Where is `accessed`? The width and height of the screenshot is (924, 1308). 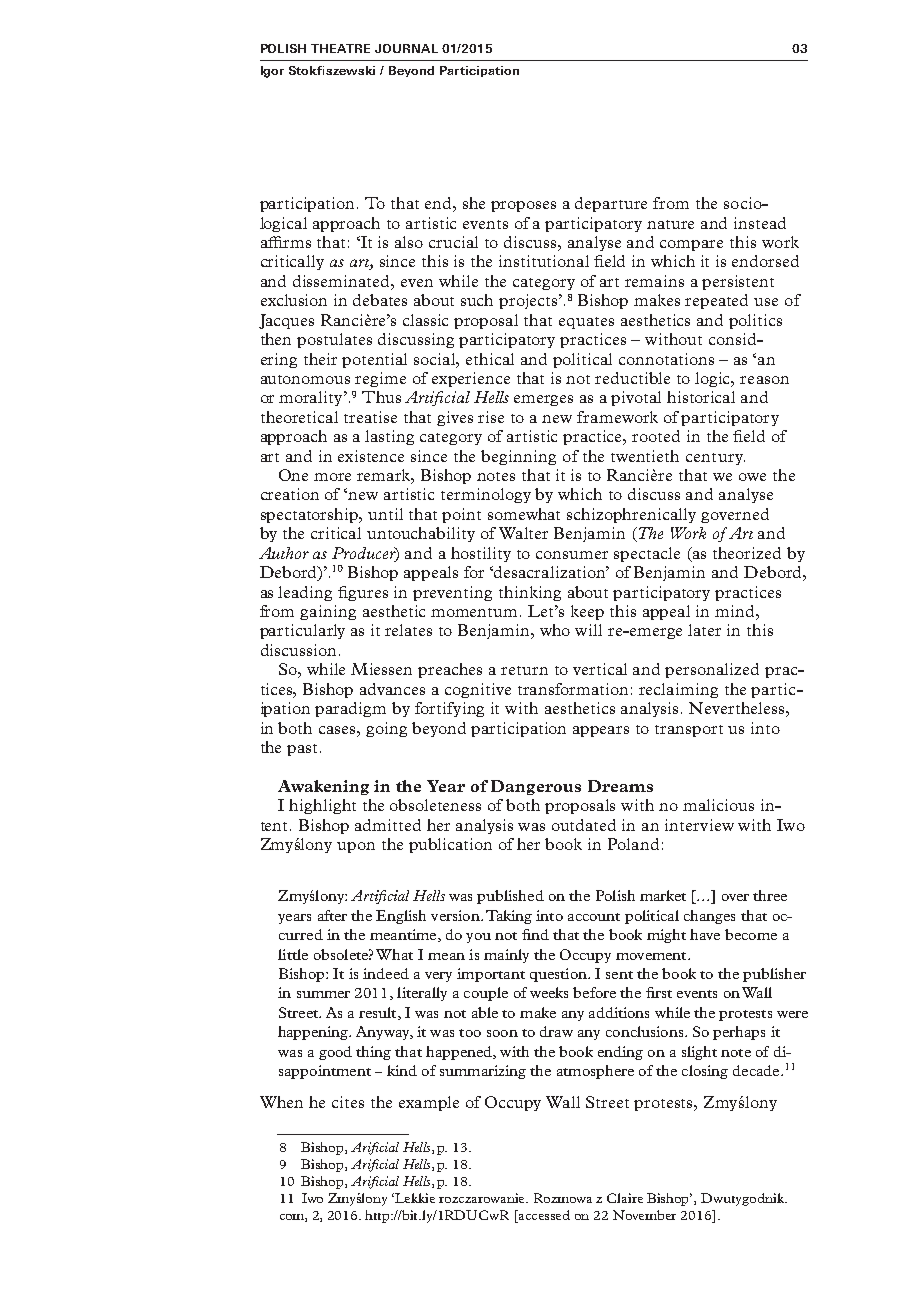
accessed is located at coordinates (543, 1216).
